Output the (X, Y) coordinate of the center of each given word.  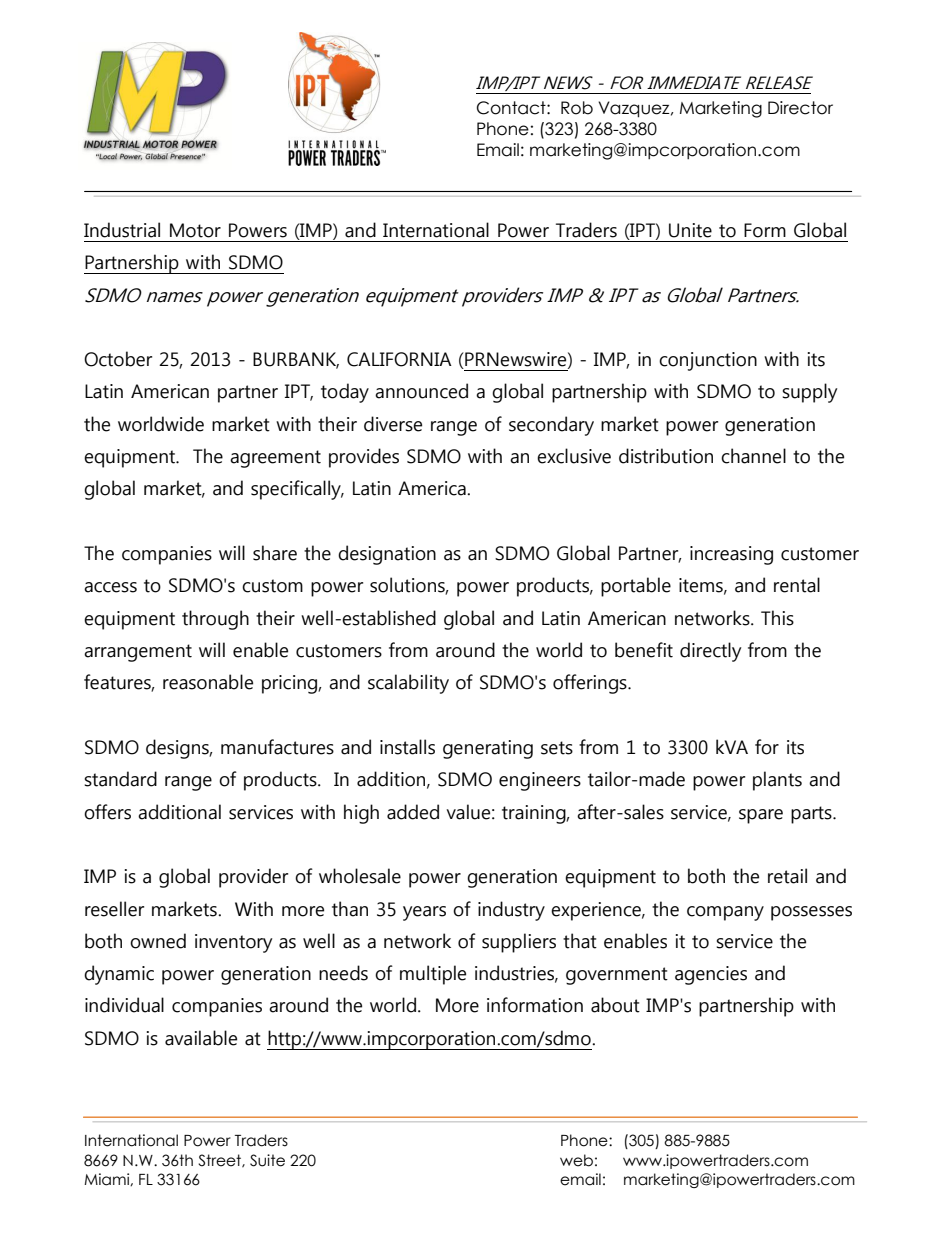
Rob (577, 108)
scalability (408, 684)
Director (800, 108)
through (215, 620)
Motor (195, 230)
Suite (267, 1160)
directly (710, 652)
